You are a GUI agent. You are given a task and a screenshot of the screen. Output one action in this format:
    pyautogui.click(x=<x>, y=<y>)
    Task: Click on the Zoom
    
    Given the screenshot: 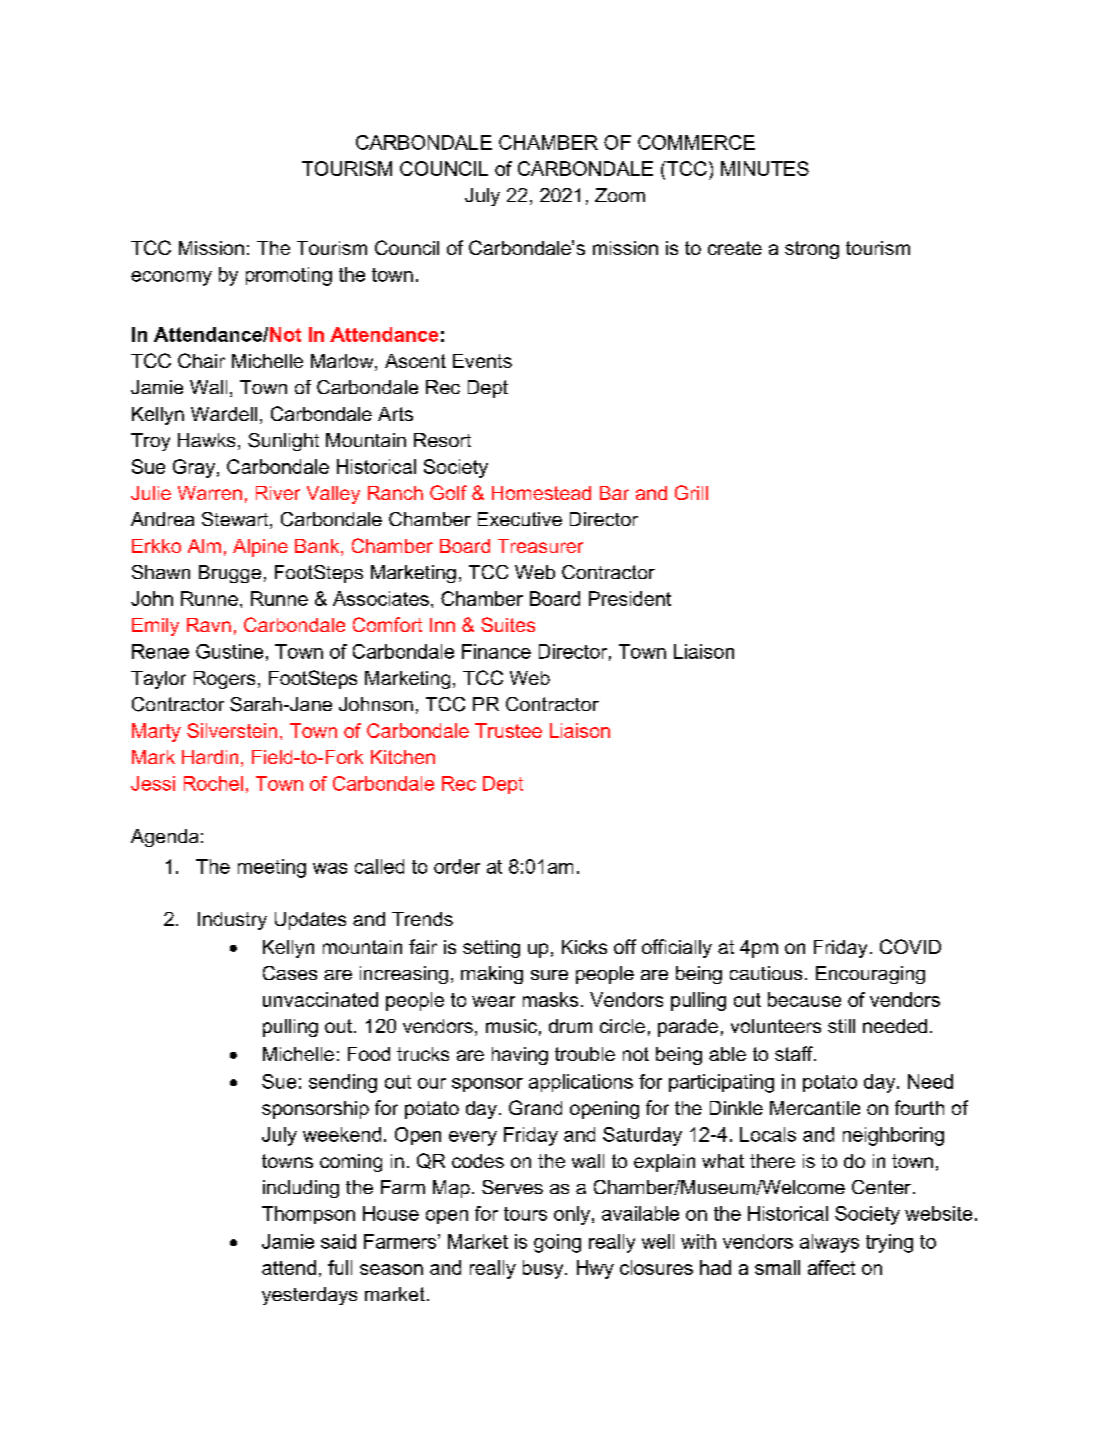 What is the action you would take?
    pyautogui.click(x=620, y=195)
